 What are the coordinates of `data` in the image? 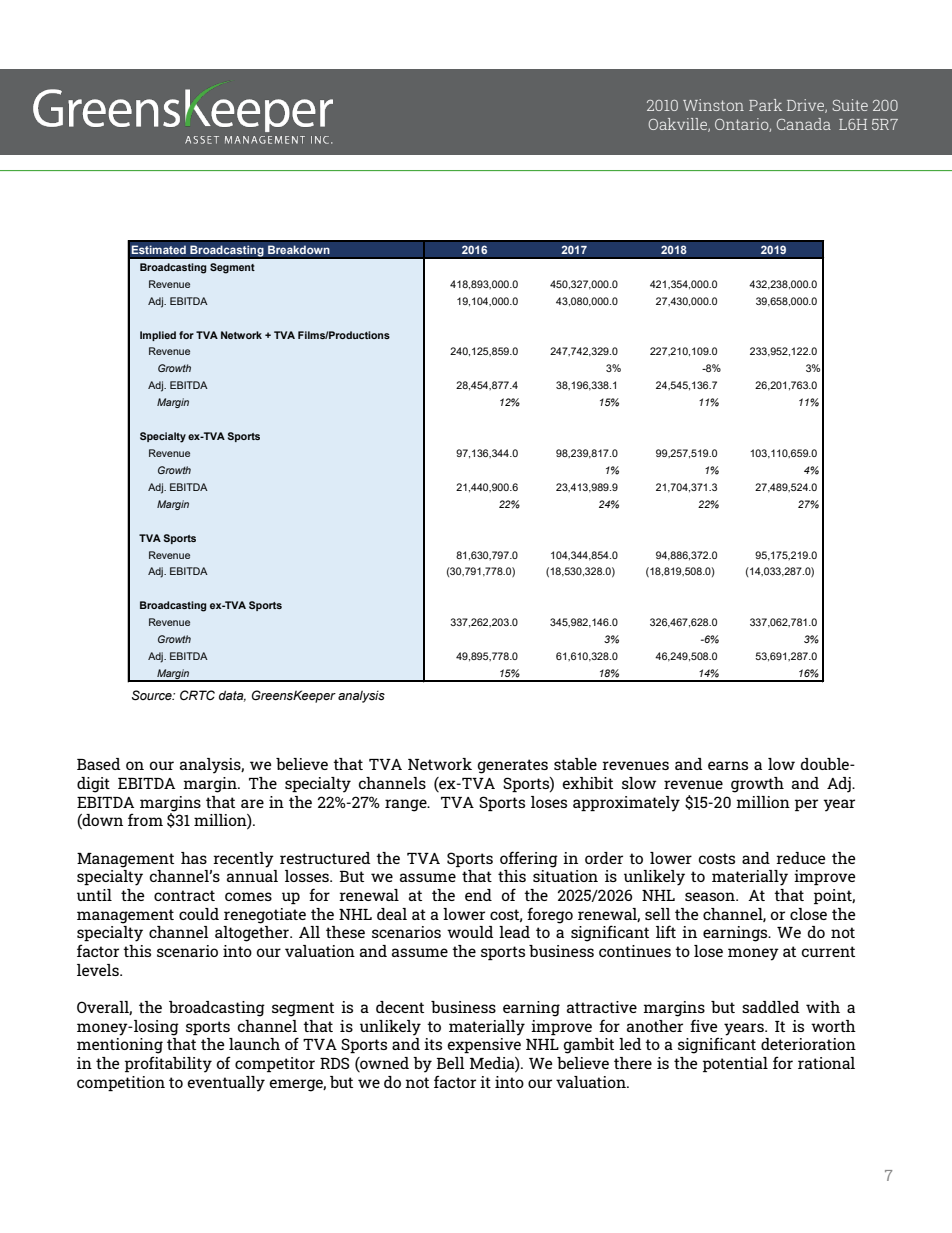 It's located at (232, 696).
